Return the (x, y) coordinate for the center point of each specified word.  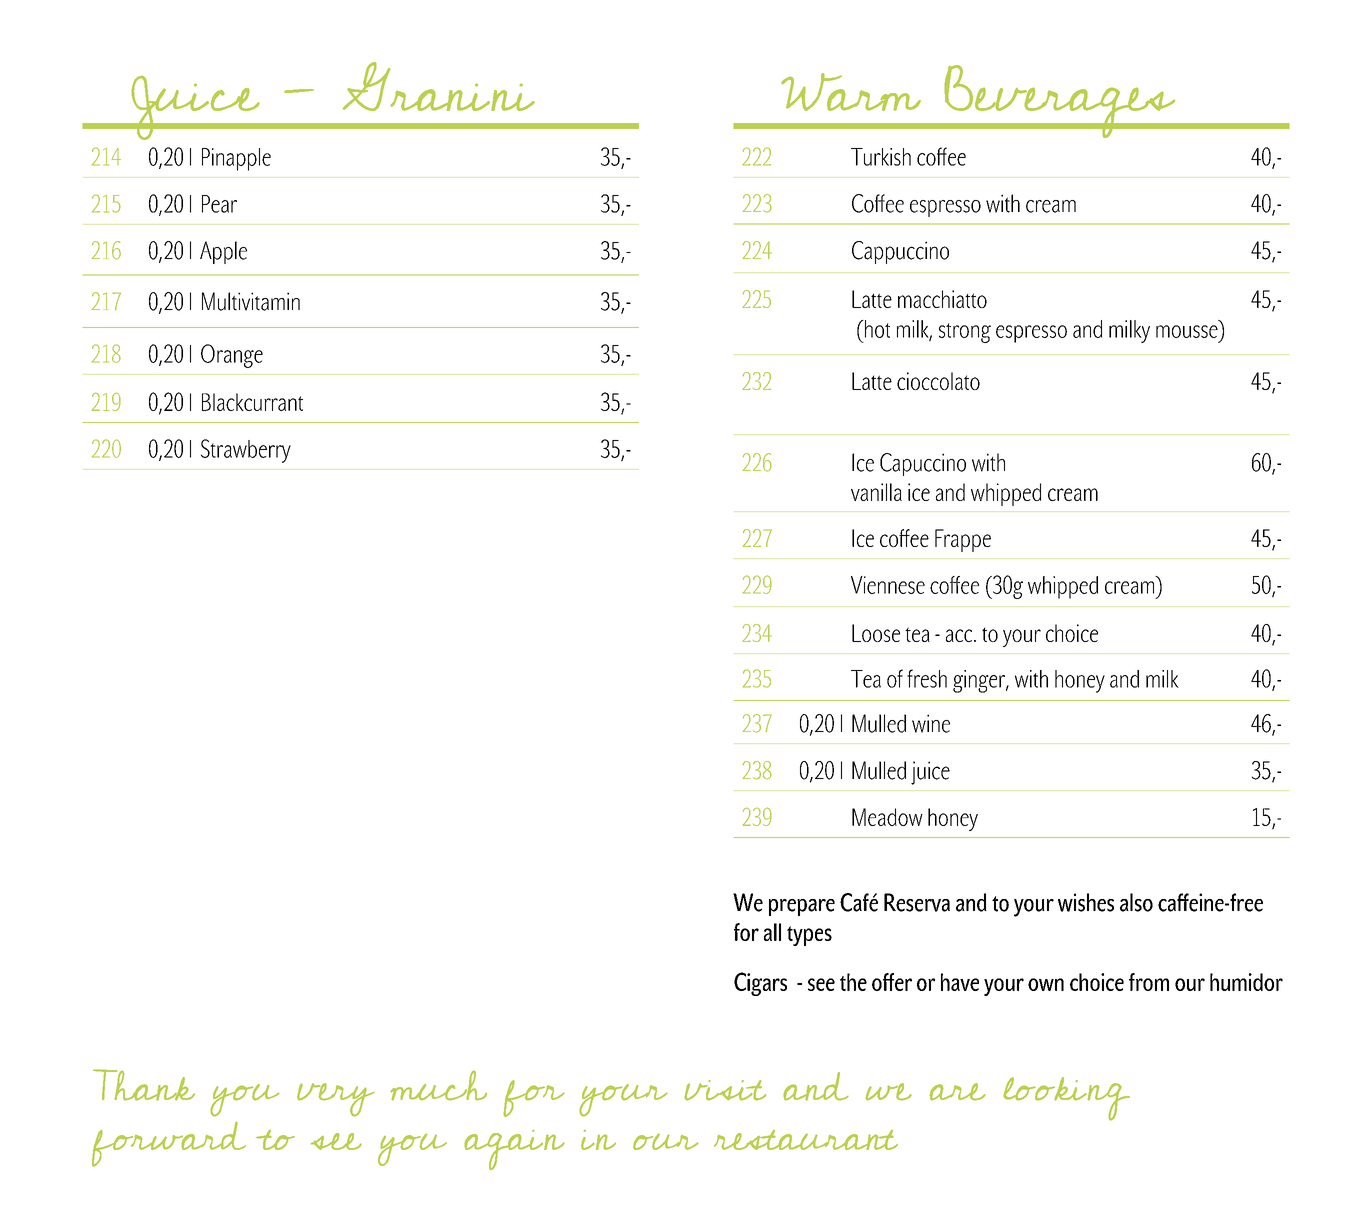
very (335, 1099)
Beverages (1060, 101)
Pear (219, 204)
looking (1066, 1099)
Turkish (881, 157)
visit (725, 1090)
